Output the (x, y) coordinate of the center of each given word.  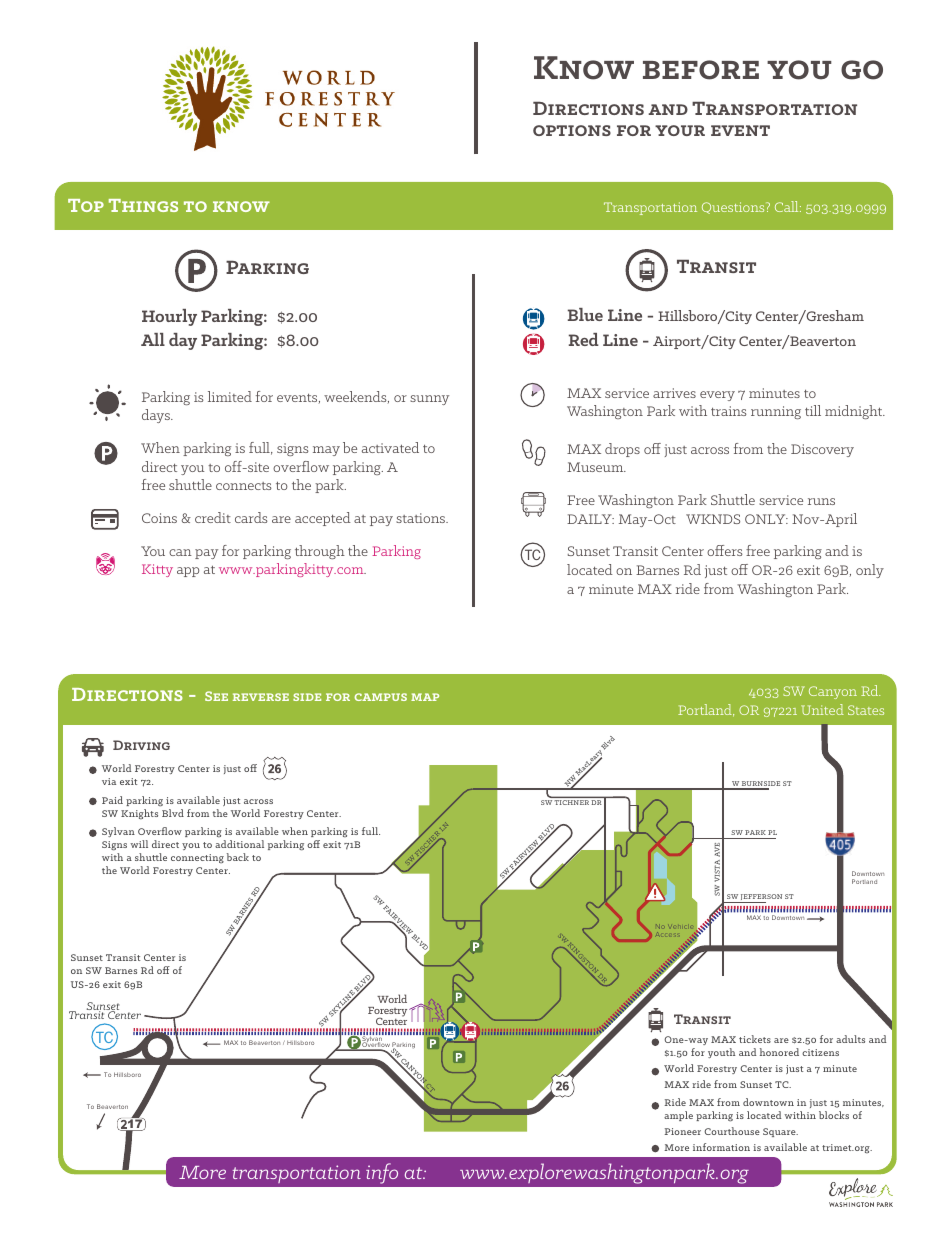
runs (821, 501)
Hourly (169, 317)
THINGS (143, 205)
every (717, 396)
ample (678, 1116)
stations (421, 518)
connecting (197, 858)
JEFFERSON (760, 898)
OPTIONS (572, 130)
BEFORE (701, 70)
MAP (425, 697)
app (188, 572)
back (238, 857)
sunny (429, 400)
